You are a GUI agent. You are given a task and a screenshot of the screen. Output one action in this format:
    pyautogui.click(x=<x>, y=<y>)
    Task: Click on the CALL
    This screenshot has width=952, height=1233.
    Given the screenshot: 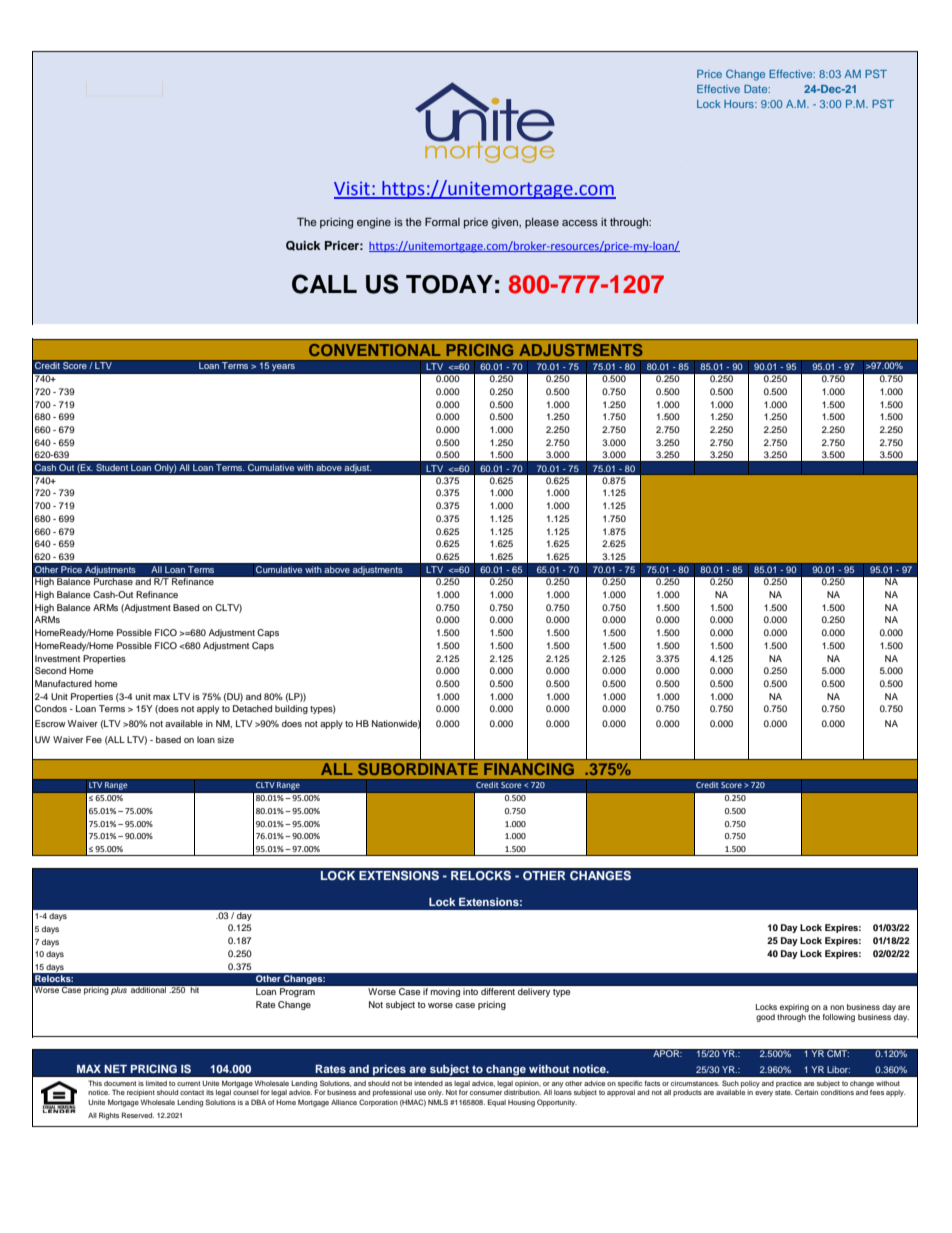 What is the action you would take?
    pyautogui.click(x=324, y=284)
